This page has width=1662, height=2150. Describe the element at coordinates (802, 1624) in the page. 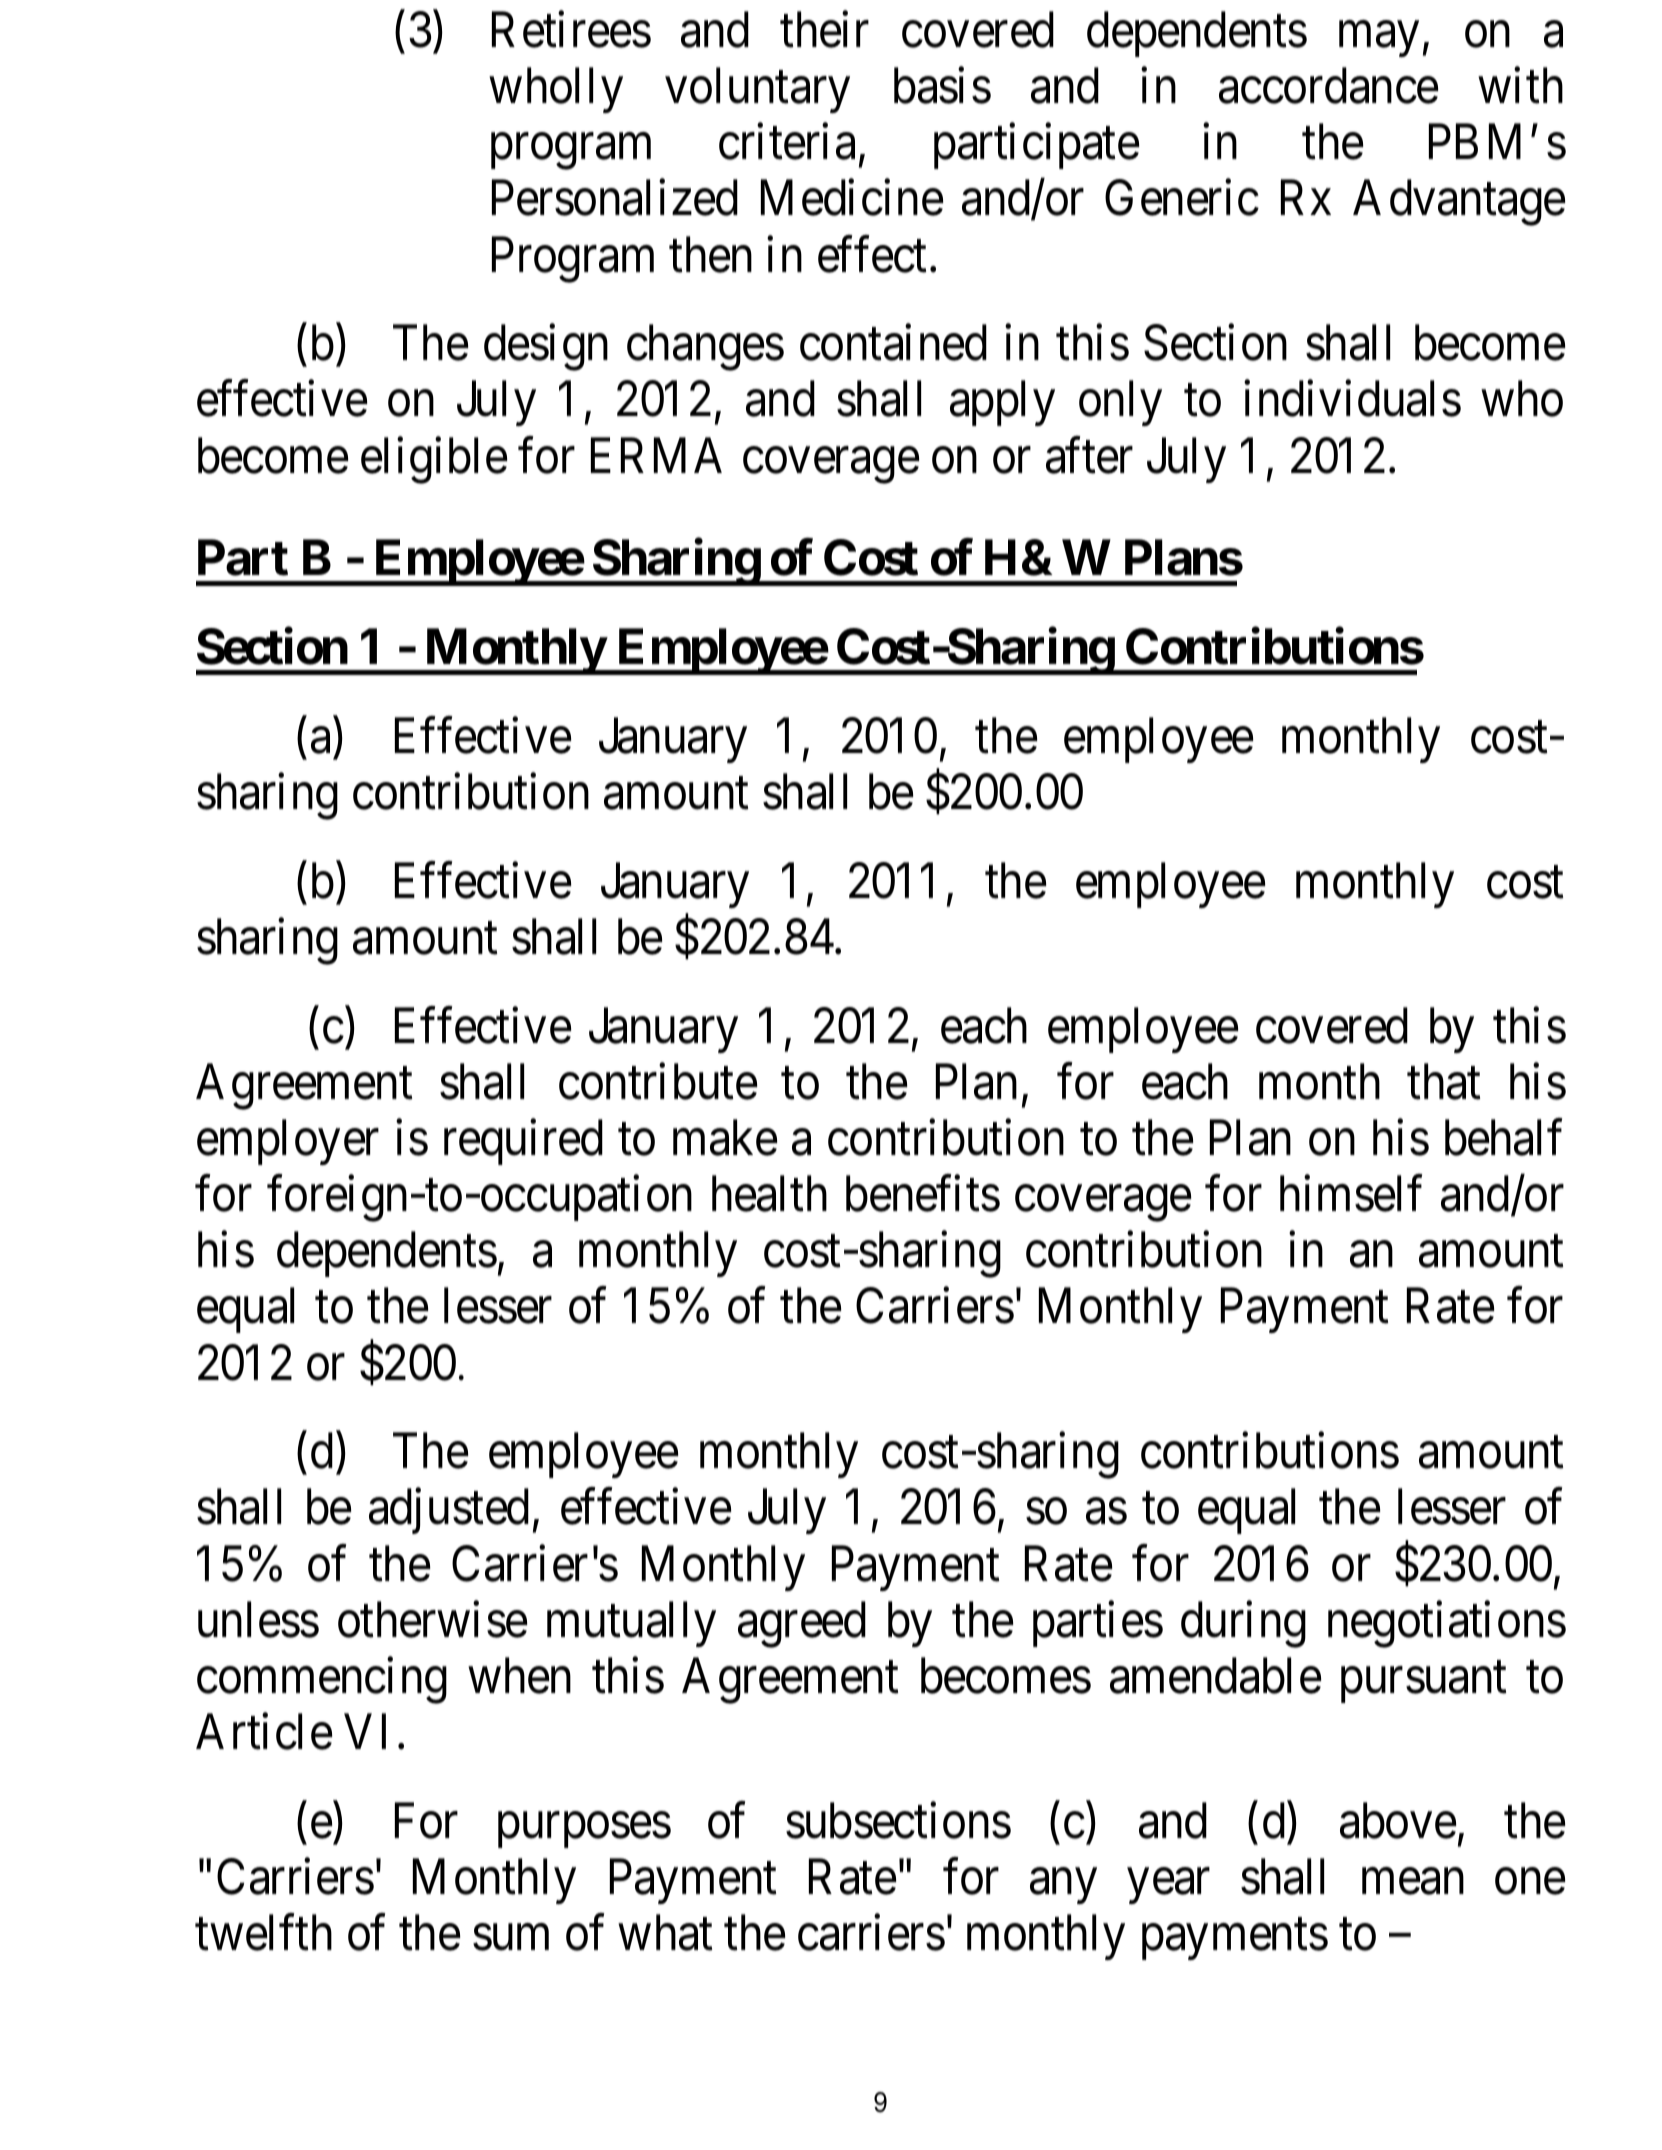

I see `agreed` at that location.
